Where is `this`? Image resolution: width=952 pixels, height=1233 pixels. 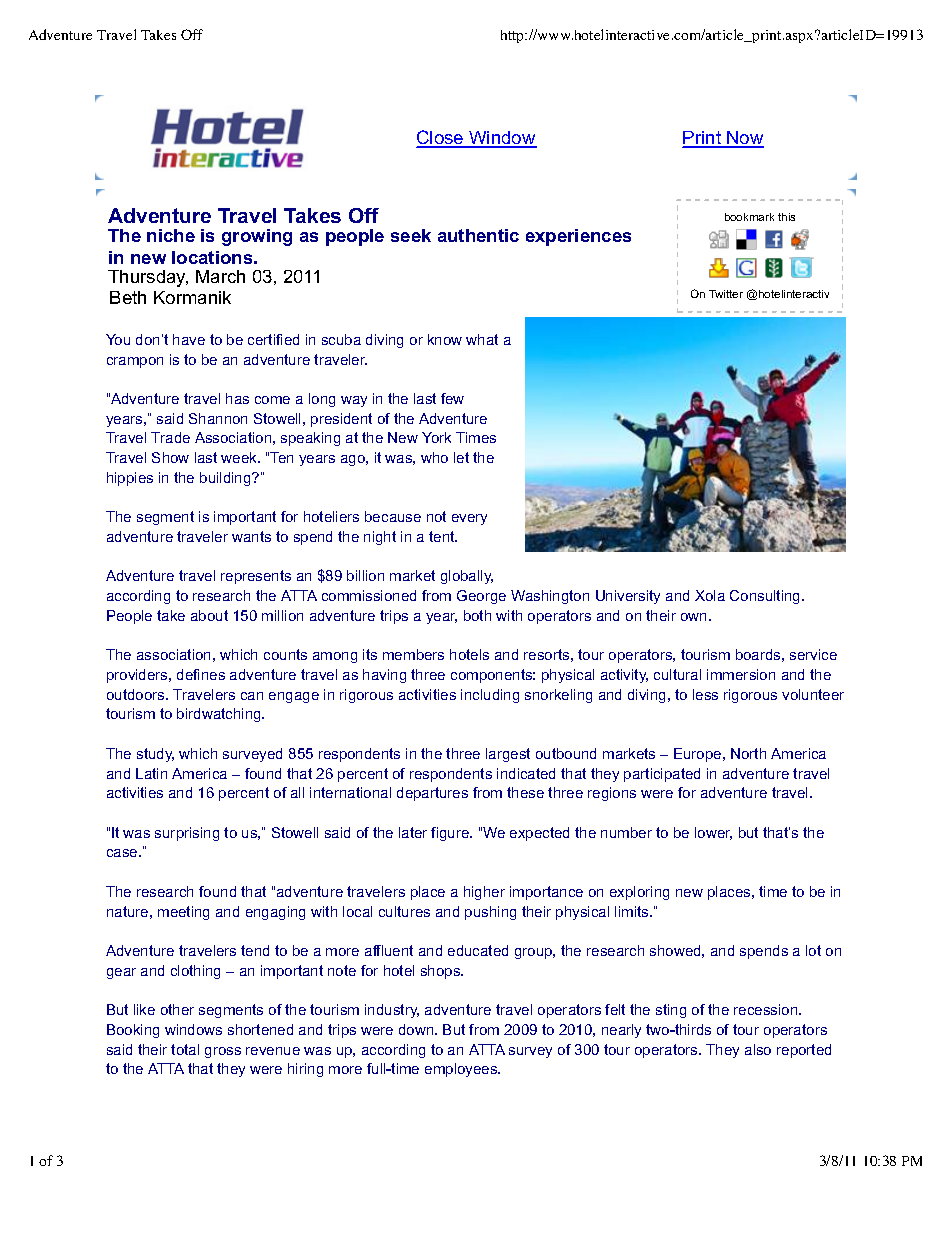 this is located at coordinates (786, 217).
